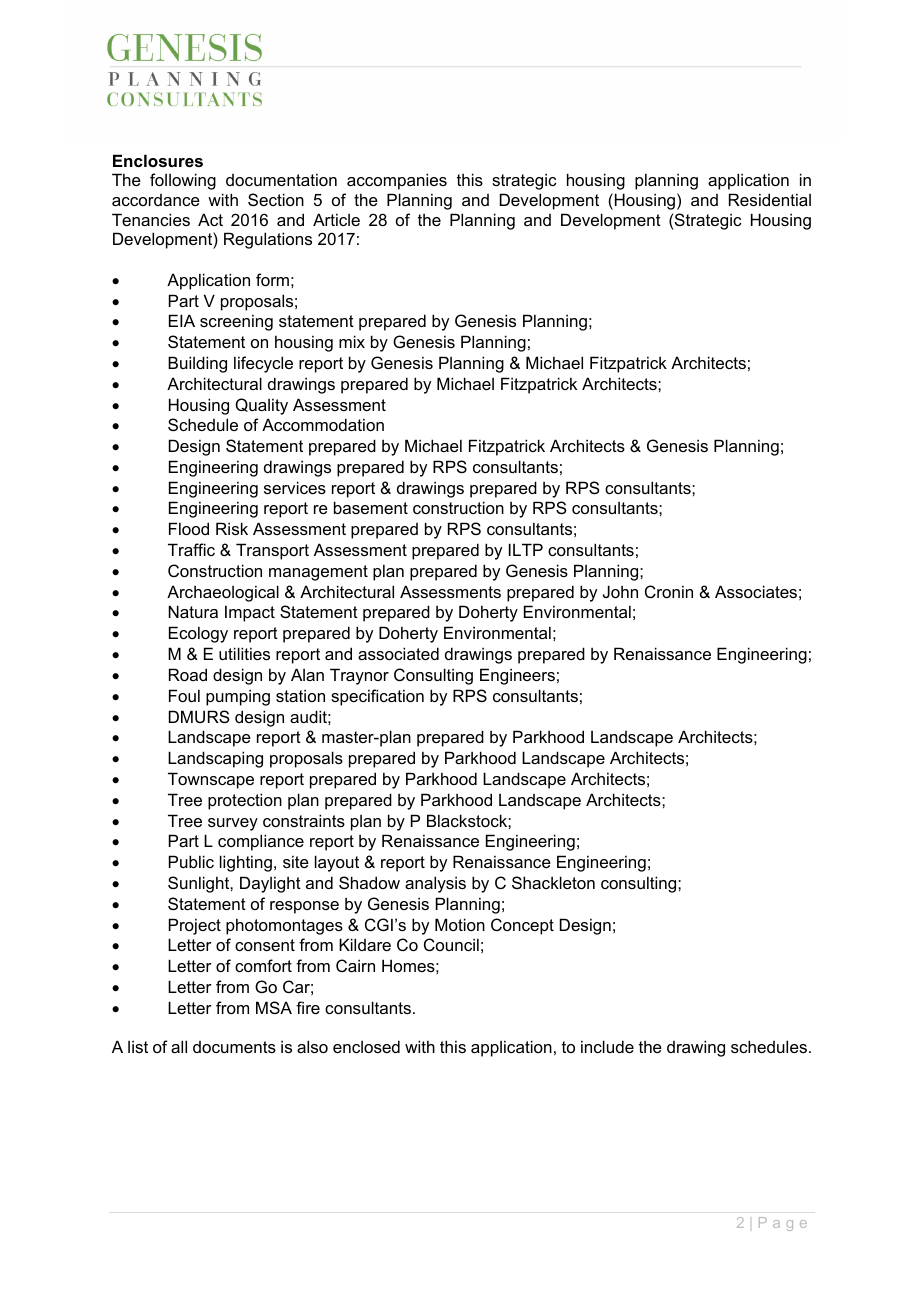 This screenshot has width=924, height=1308. I want to click on Shackleton, so click(553, 882).
